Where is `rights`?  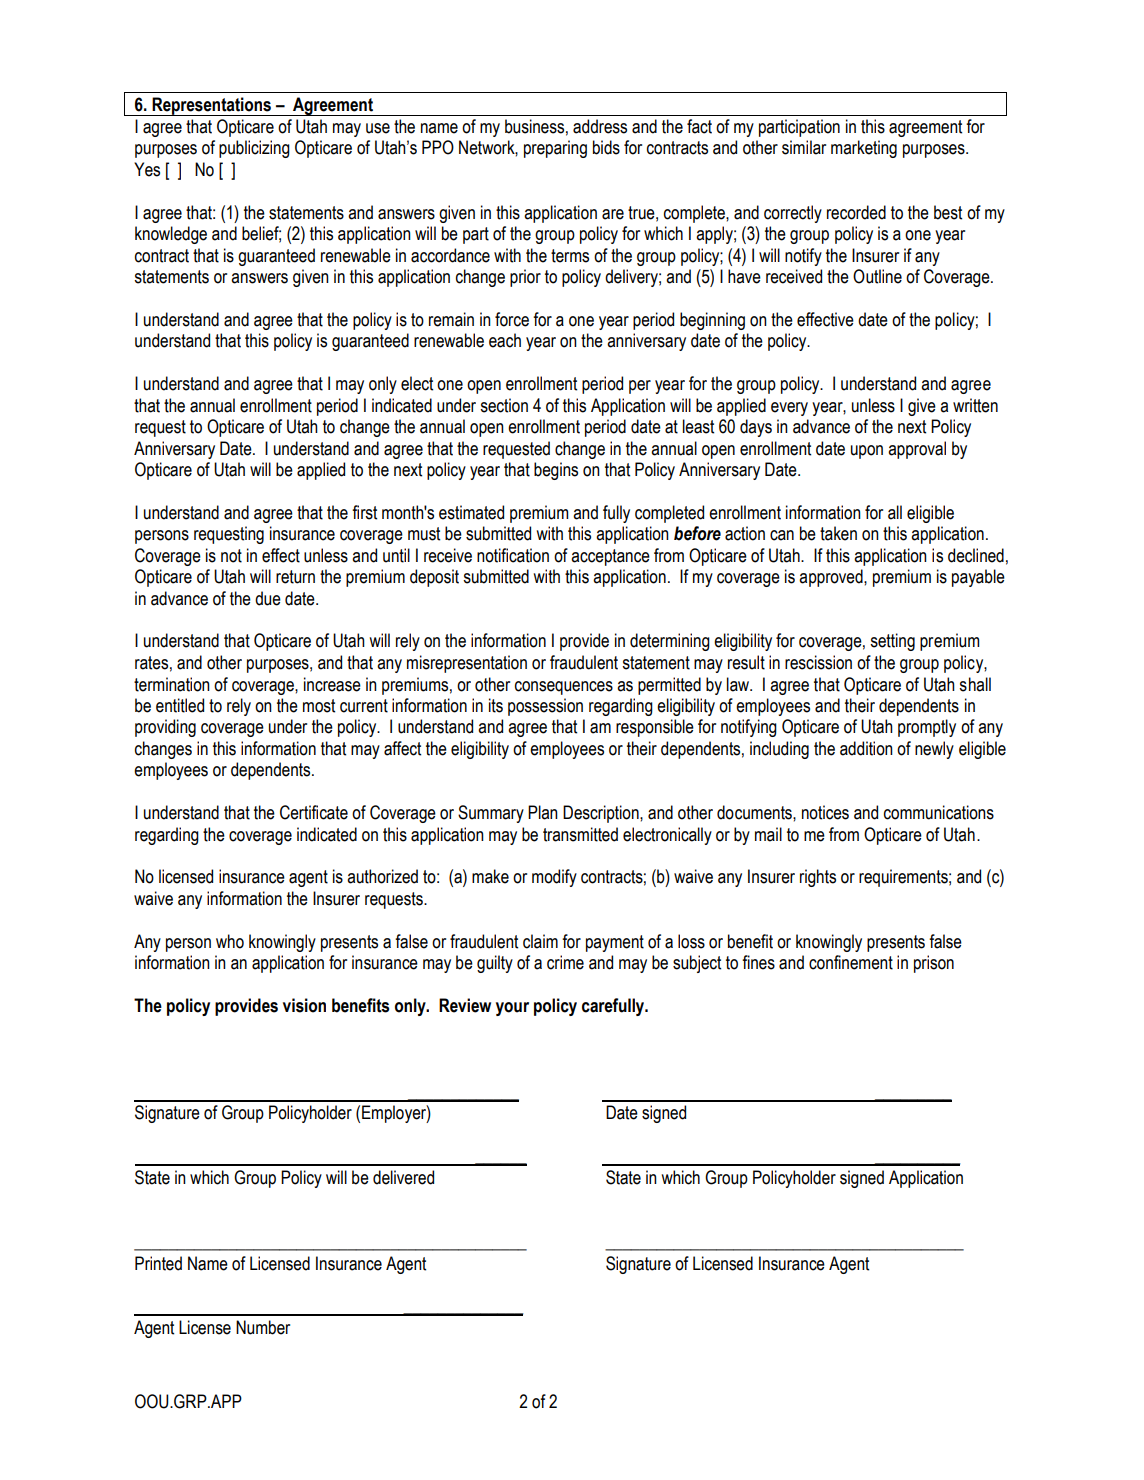
rights is located at coordinates (818, 878).
